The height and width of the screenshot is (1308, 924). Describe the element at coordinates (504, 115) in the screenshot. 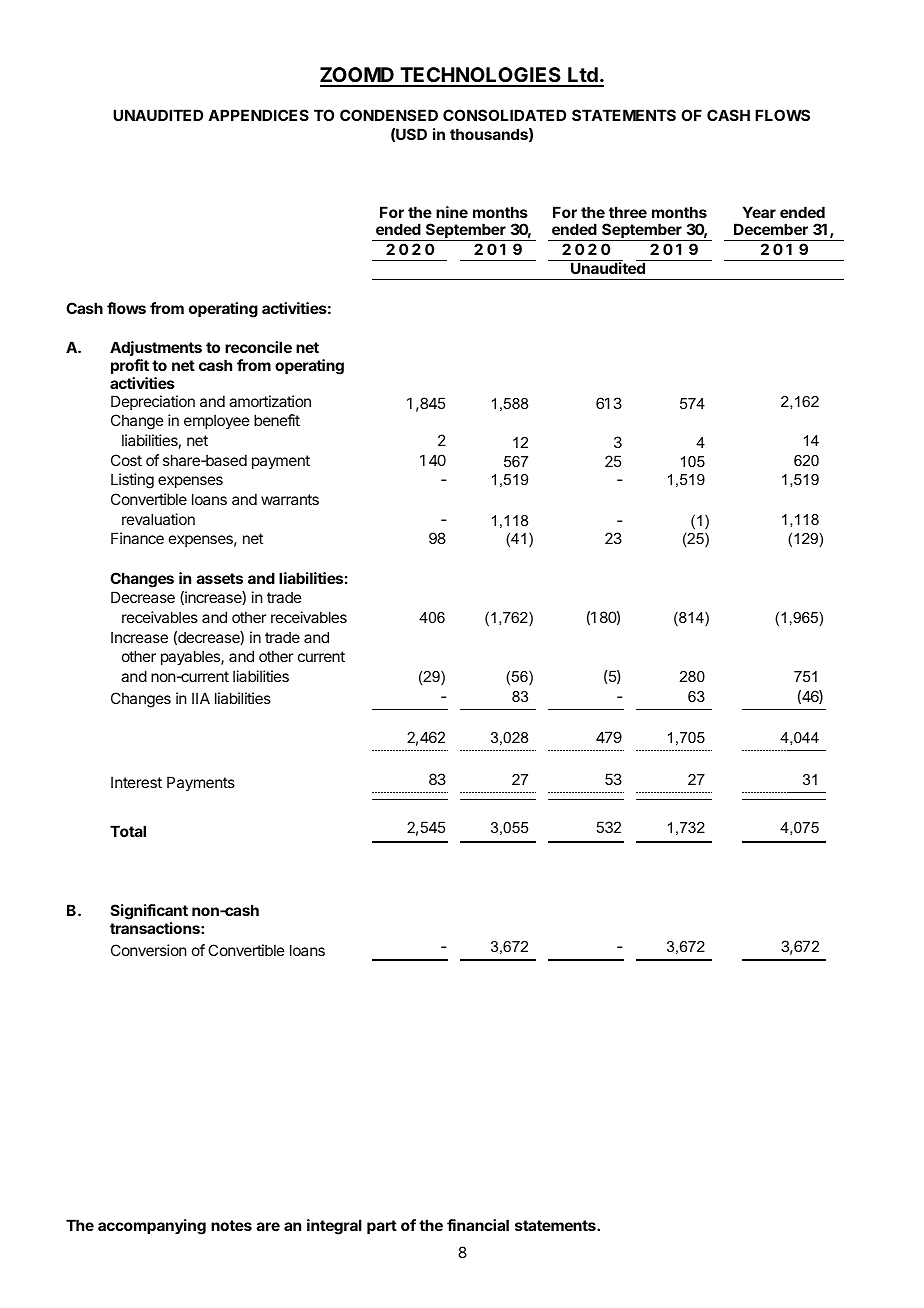

I see `CONSOLIDATED` at that location.
